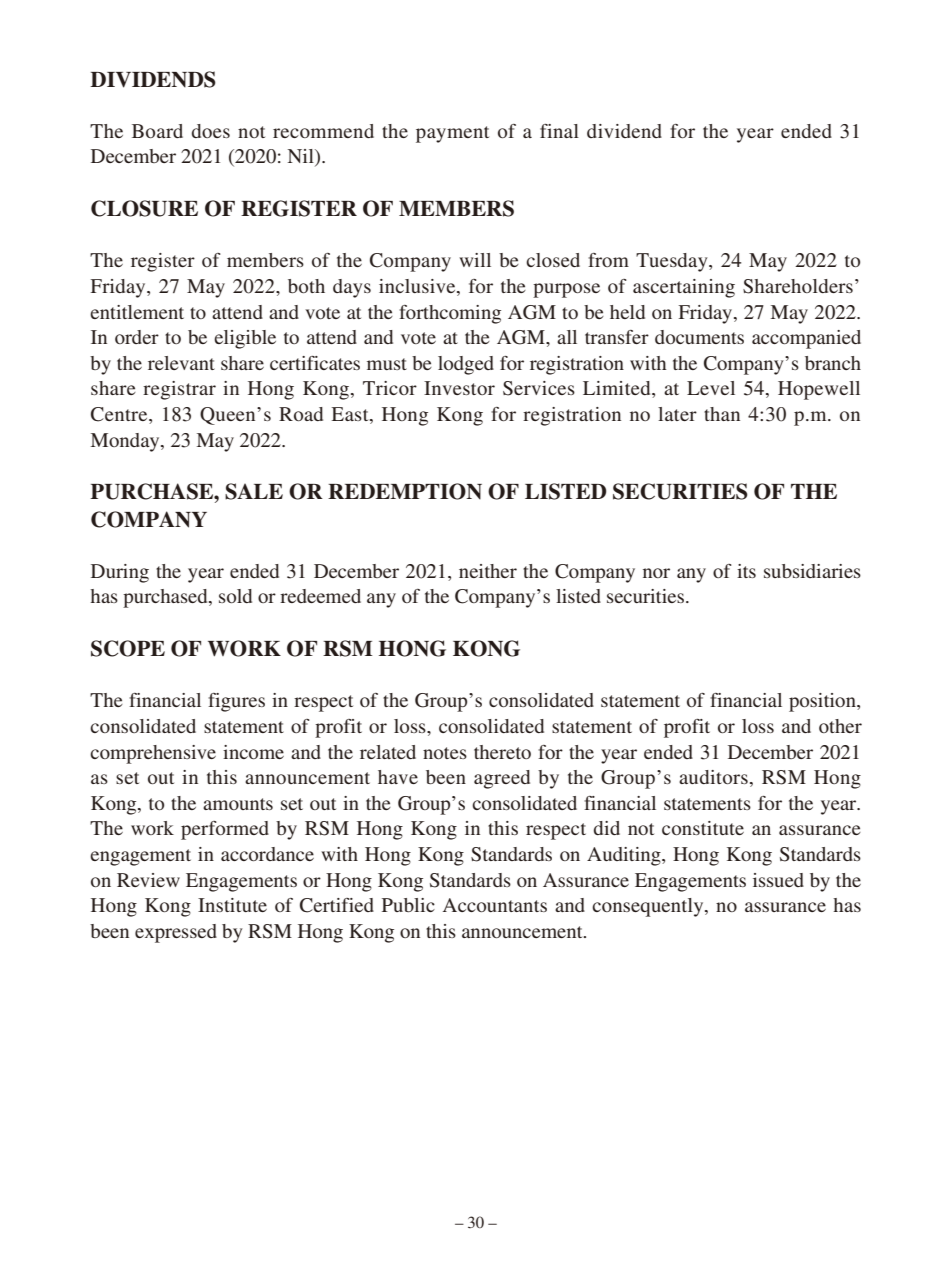 Image resolution: width=952 pixels, height=1270 pixels. I want to click on issued, so click(778, 880).
